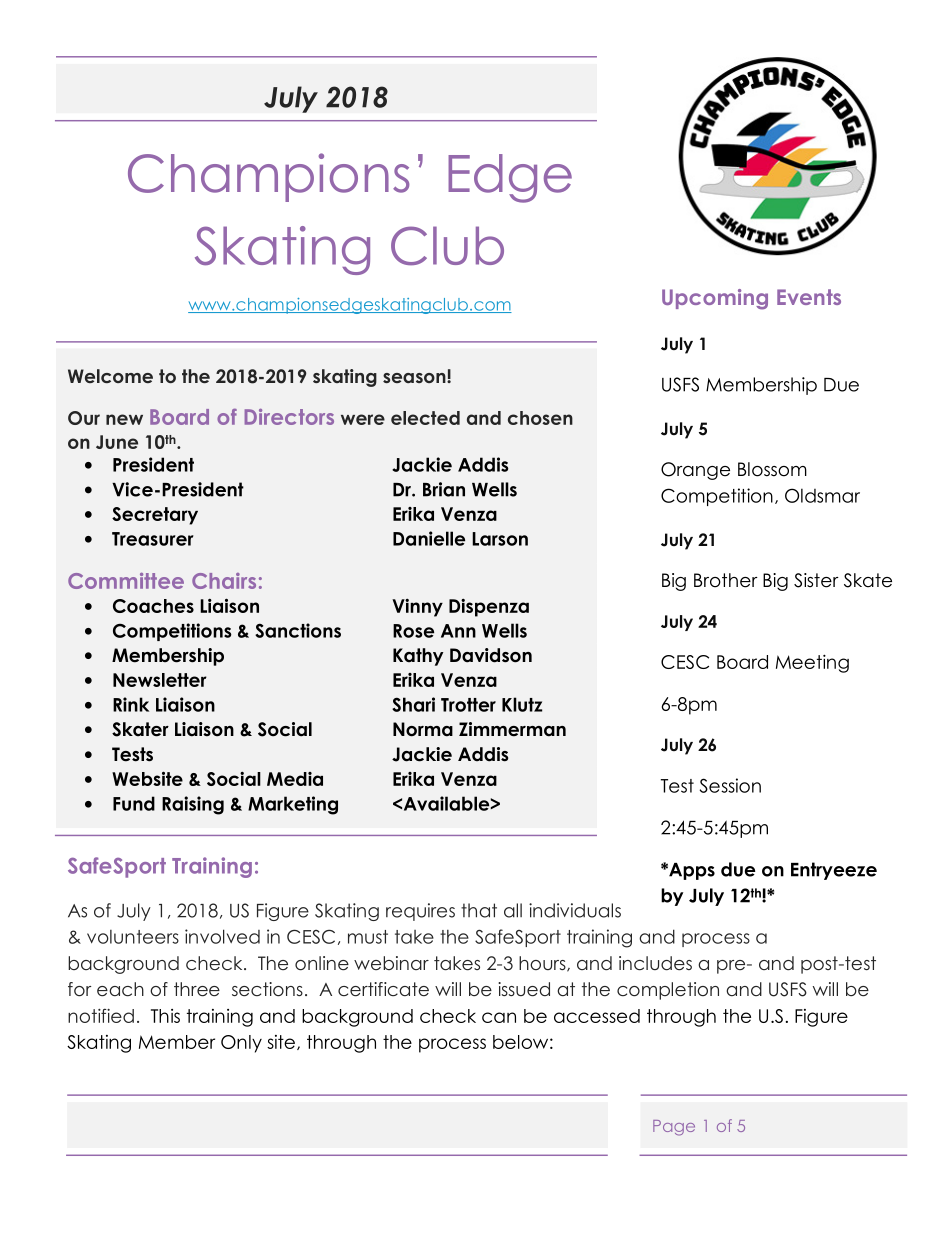 This screenshot has width=952, height=1233. What do you see at coordinates (131, 704) in the screenshot?
I see `Rink` at bounding box center [131, 704].
